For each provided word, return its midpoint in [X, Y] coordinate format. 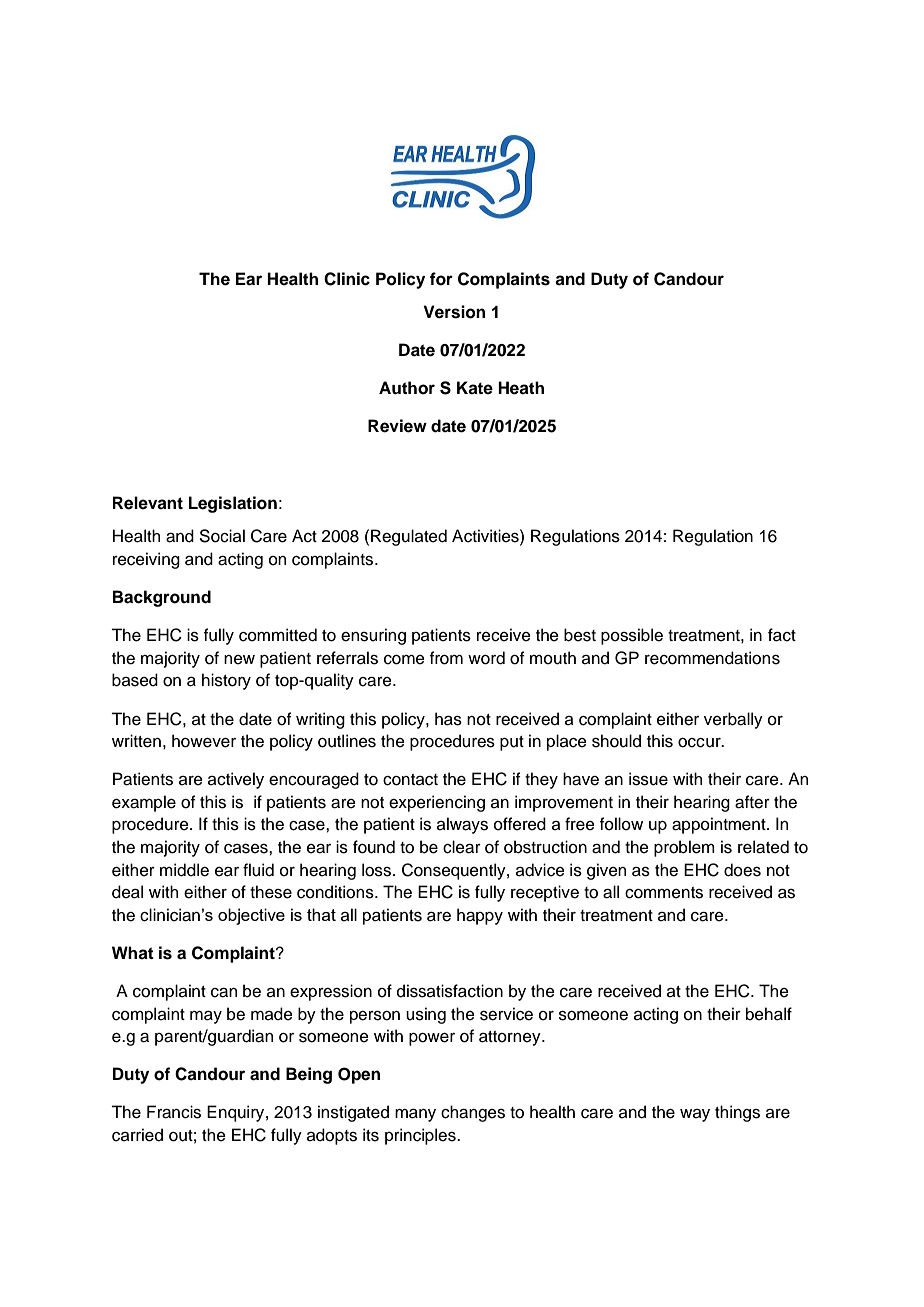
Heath [521, 388]
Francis [174, 1112]
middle [184, 870]
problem [684, 848]
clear [462, 847]
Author [407, 388]
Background [162, 598]
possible [632, 636]
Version [454, 312]
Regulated [409, 537]
